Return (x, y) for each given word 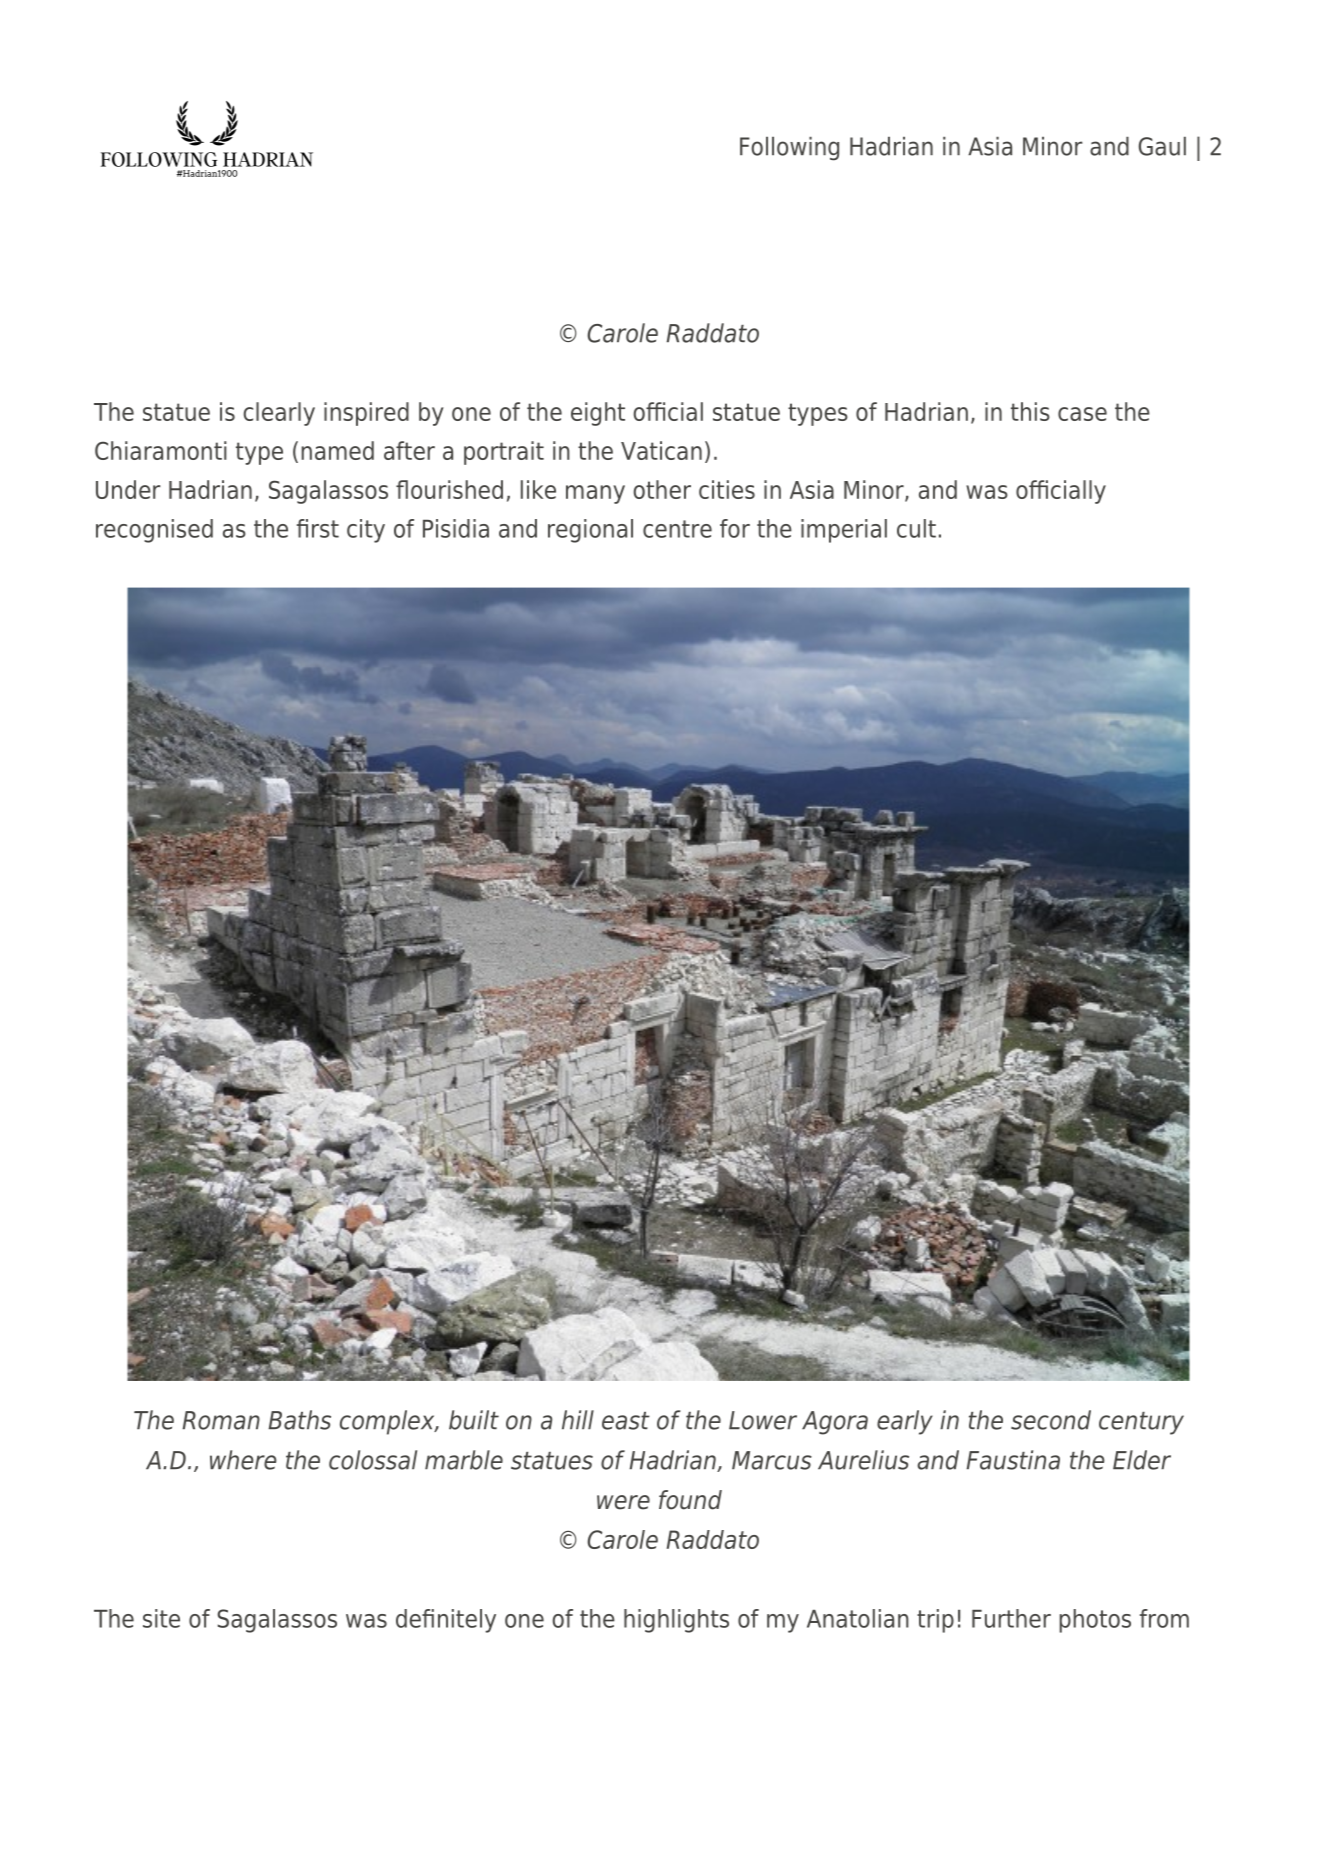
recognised (154, 531)
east (626, 1421)
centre (677, 529)
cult (916, 528)
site (161, 1618)
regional (590, 531)
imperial (844, 531)
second (1051, 1420)
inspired (366, 414)
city (366, 531)
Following (789, 149)
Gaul (1162, 146)
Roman (221, 1420)
